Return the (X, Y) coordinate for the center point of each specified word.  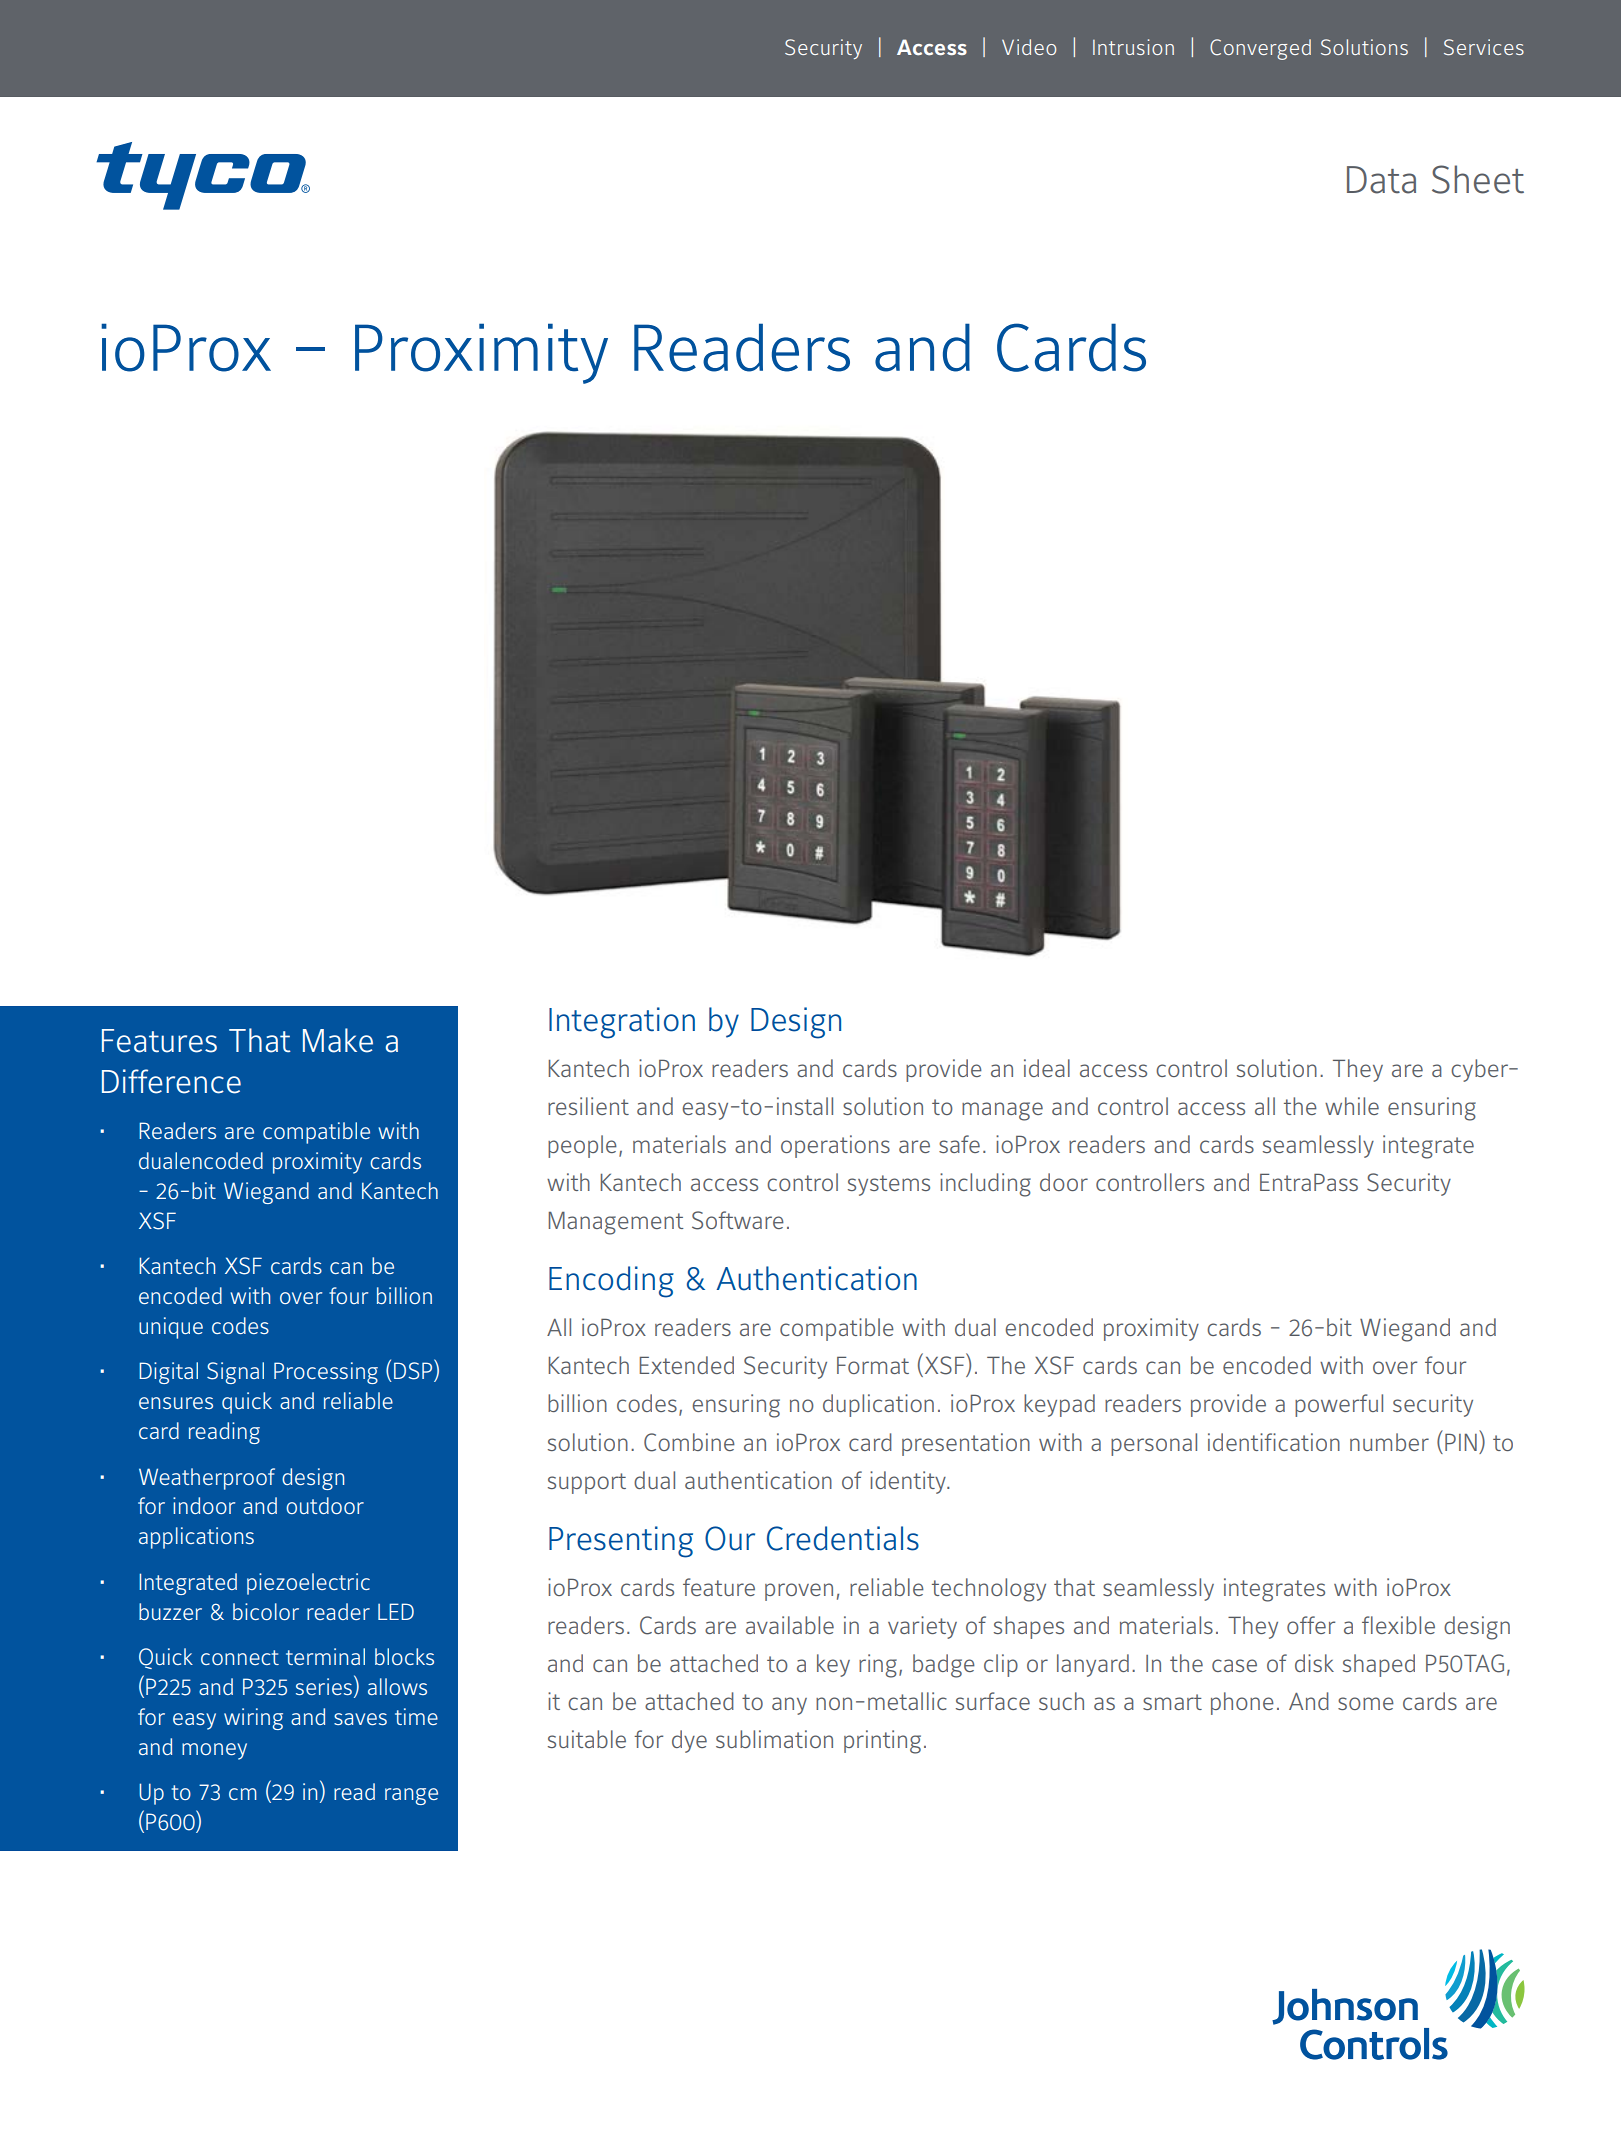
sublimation (774, 1739)
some (1366, 1703)
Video (1029, 47)
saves (360, 1719)
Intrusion (1133, 47)
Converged (1260, 49)
